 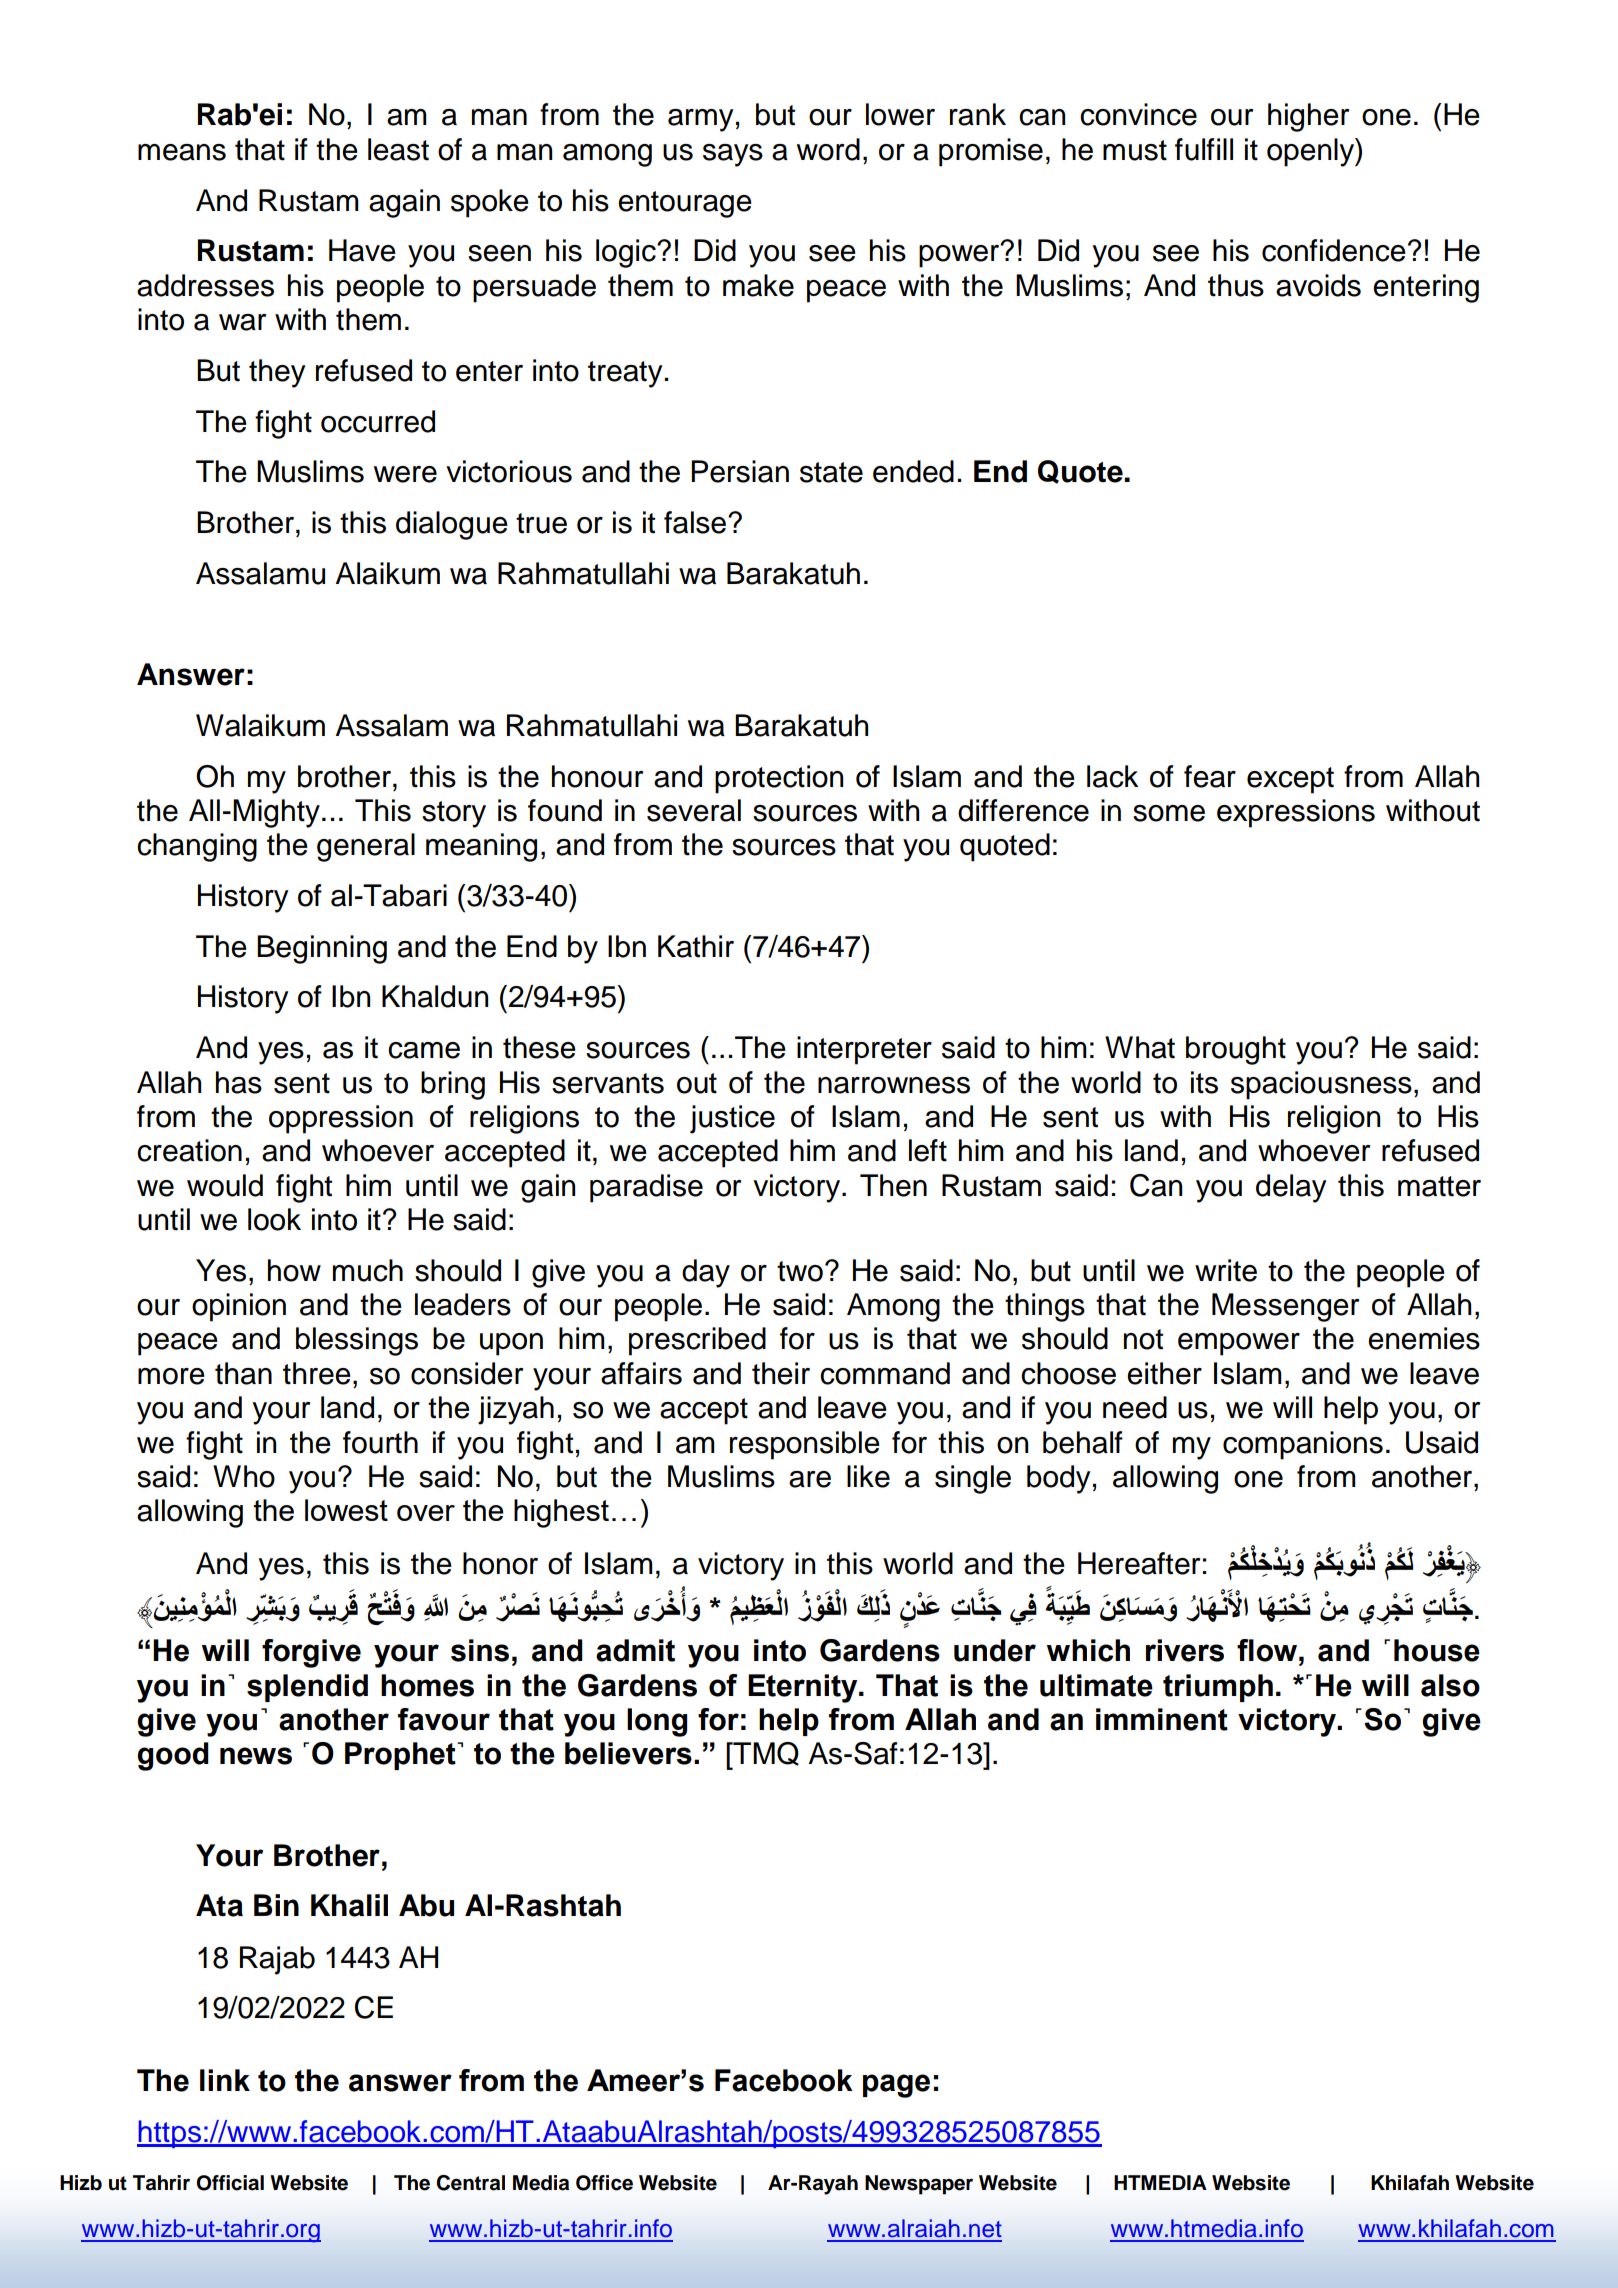 I want to click on protection, so click(x=779, y=779).
